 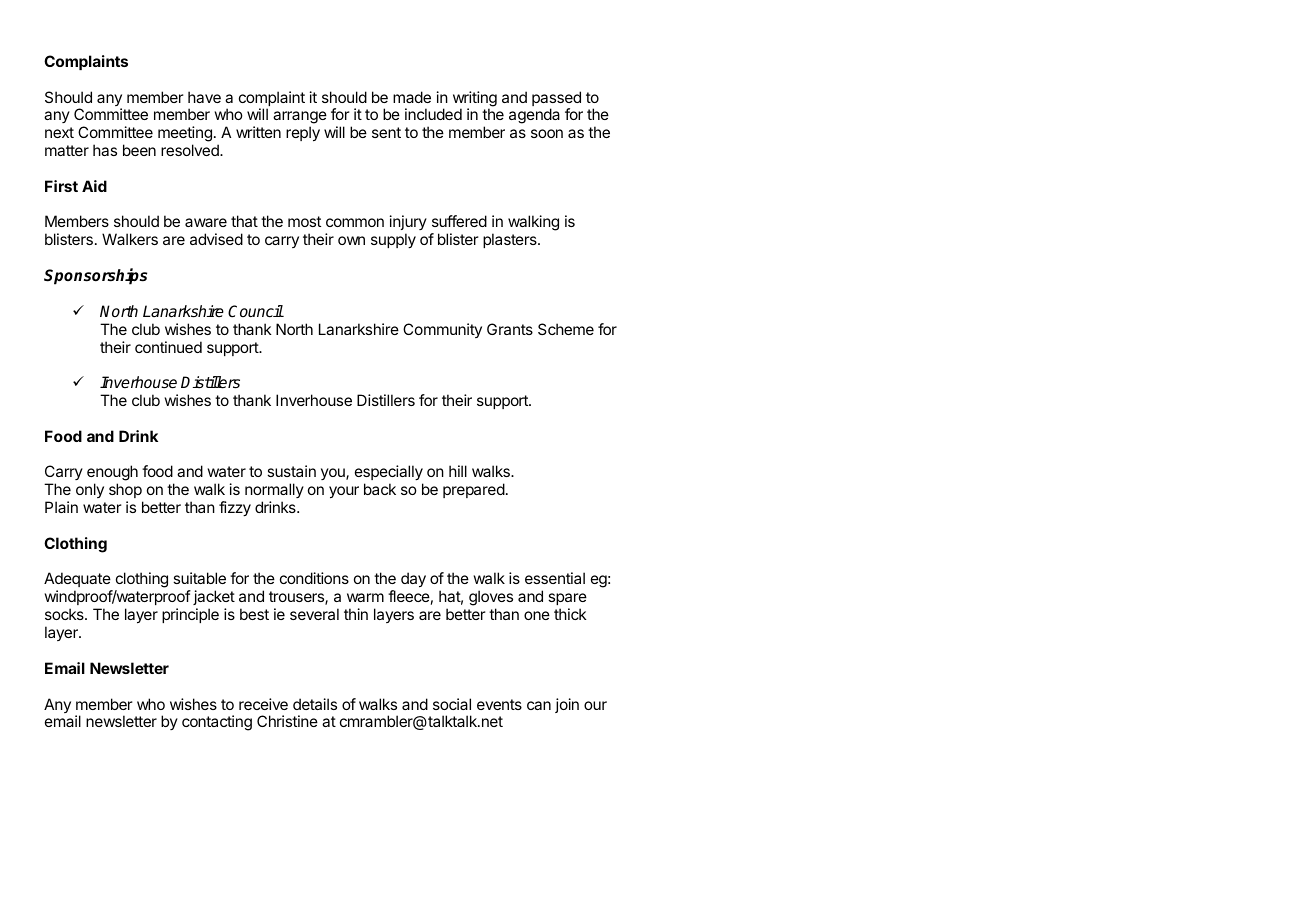 What do you see at coordinates (344, 492) in the image?
I see `your` at bounding box center [344, 492].
